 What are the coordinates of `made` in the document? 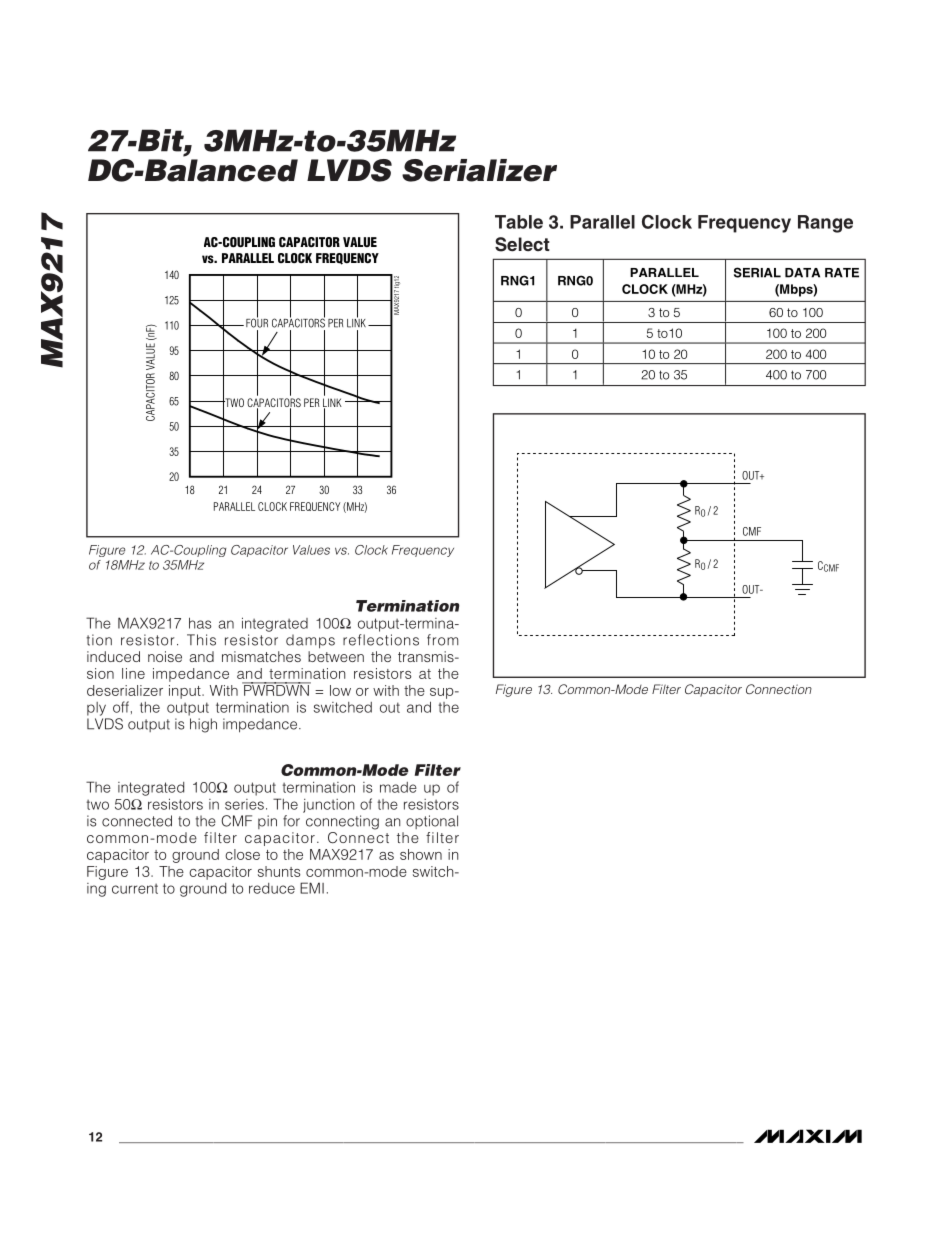 It's located at (398, 787).
